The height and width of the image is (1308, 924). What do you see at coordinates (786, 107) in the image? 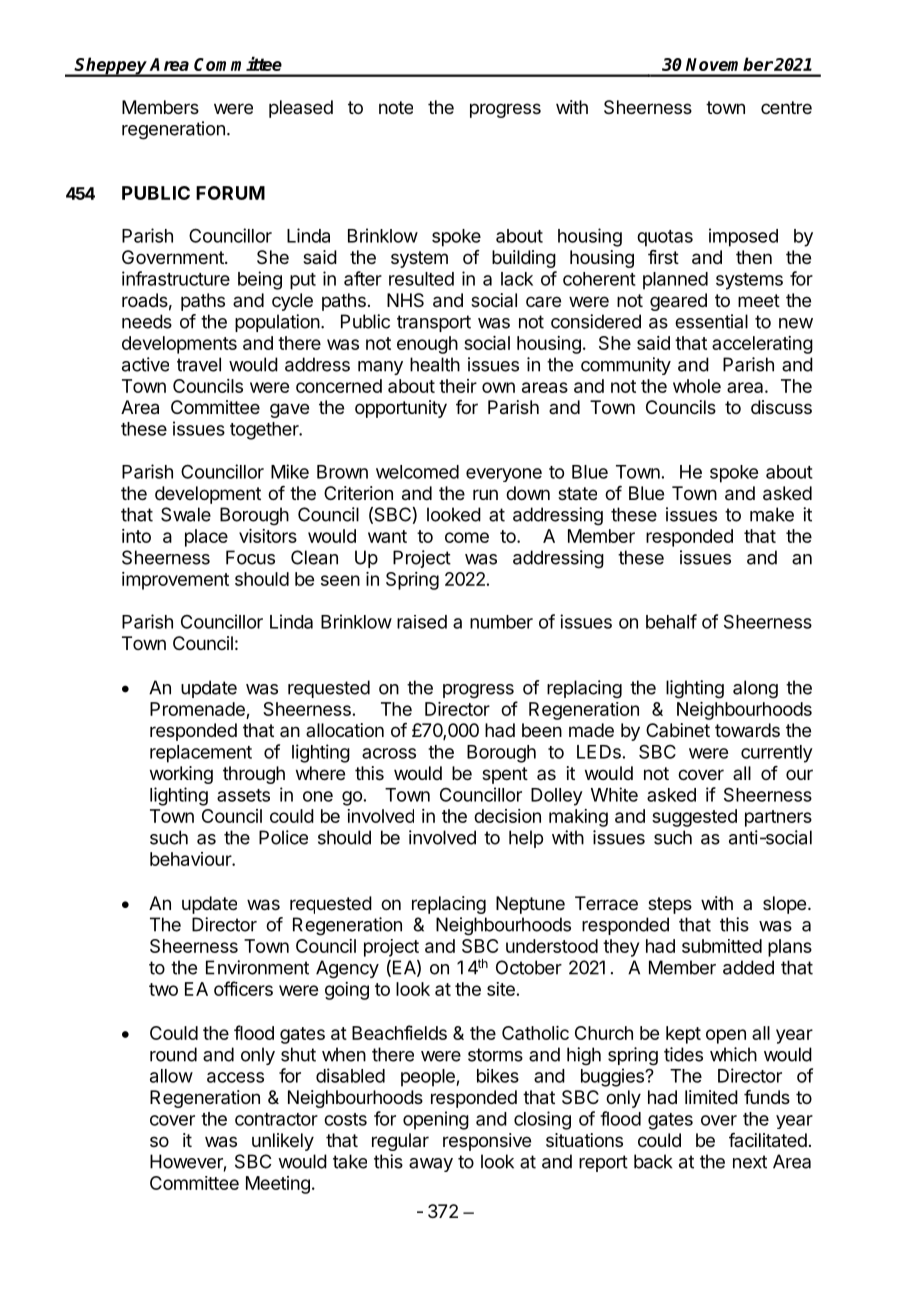
I see `centre` at bounding box center [786, 107].
